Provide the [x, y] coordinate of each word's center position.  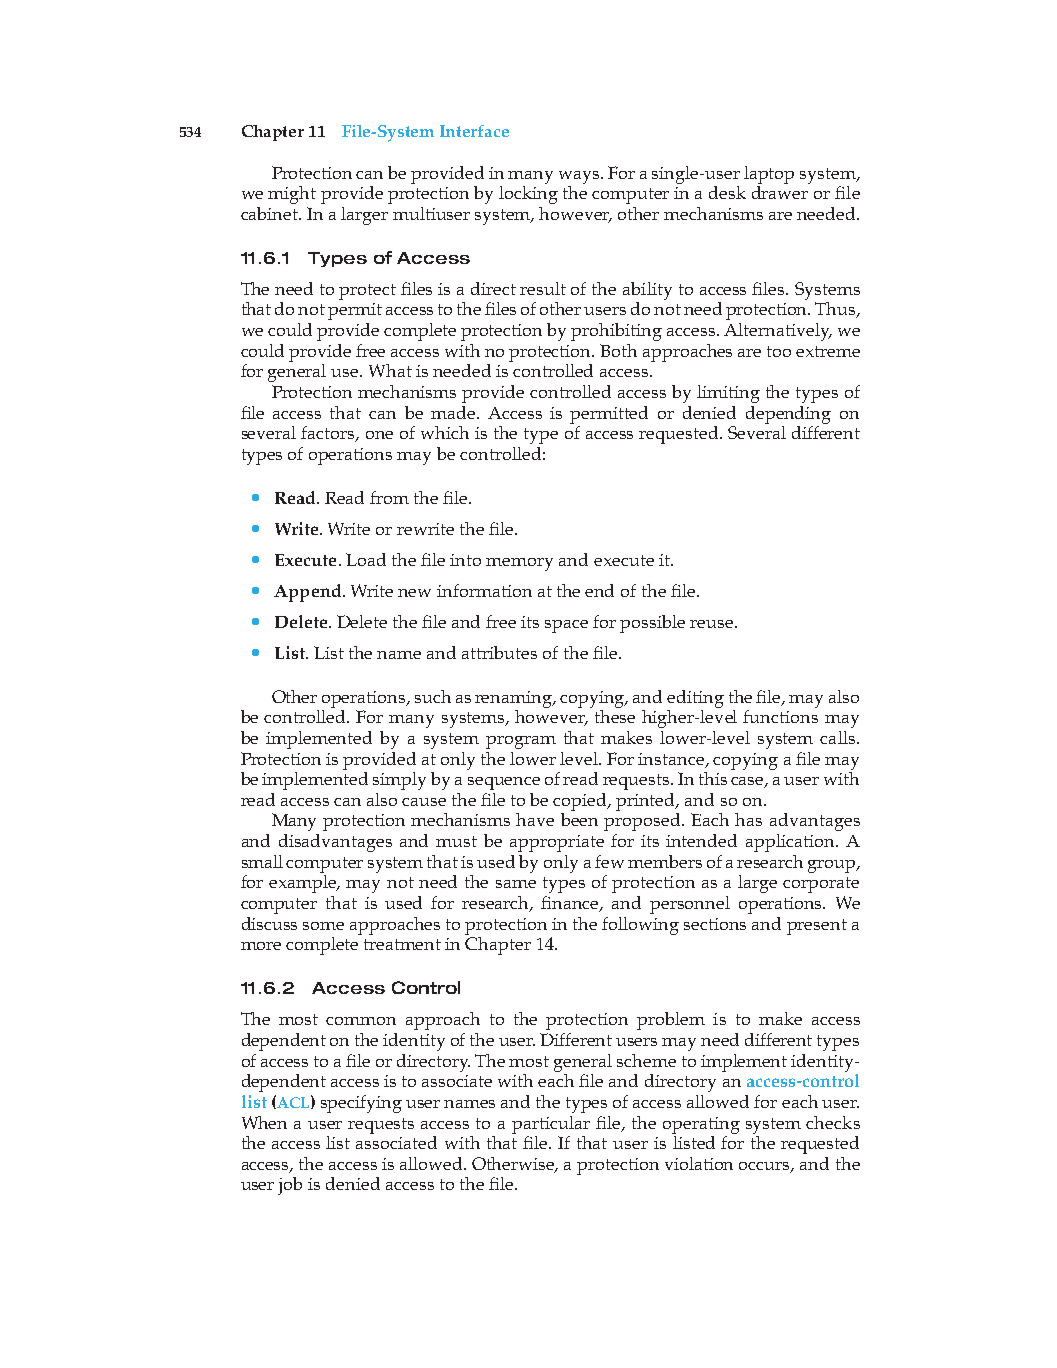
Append [309, 593]
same [516, 884]
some [323, 926]
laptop [769, 175]
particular [551, 1125]
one [379, 435]
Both [618, 350]
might [292, 195]
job [290, 1186]
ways [580, 177]
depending [788, 415]
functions [780, 716]
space [566, 626]
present [817, 927]
